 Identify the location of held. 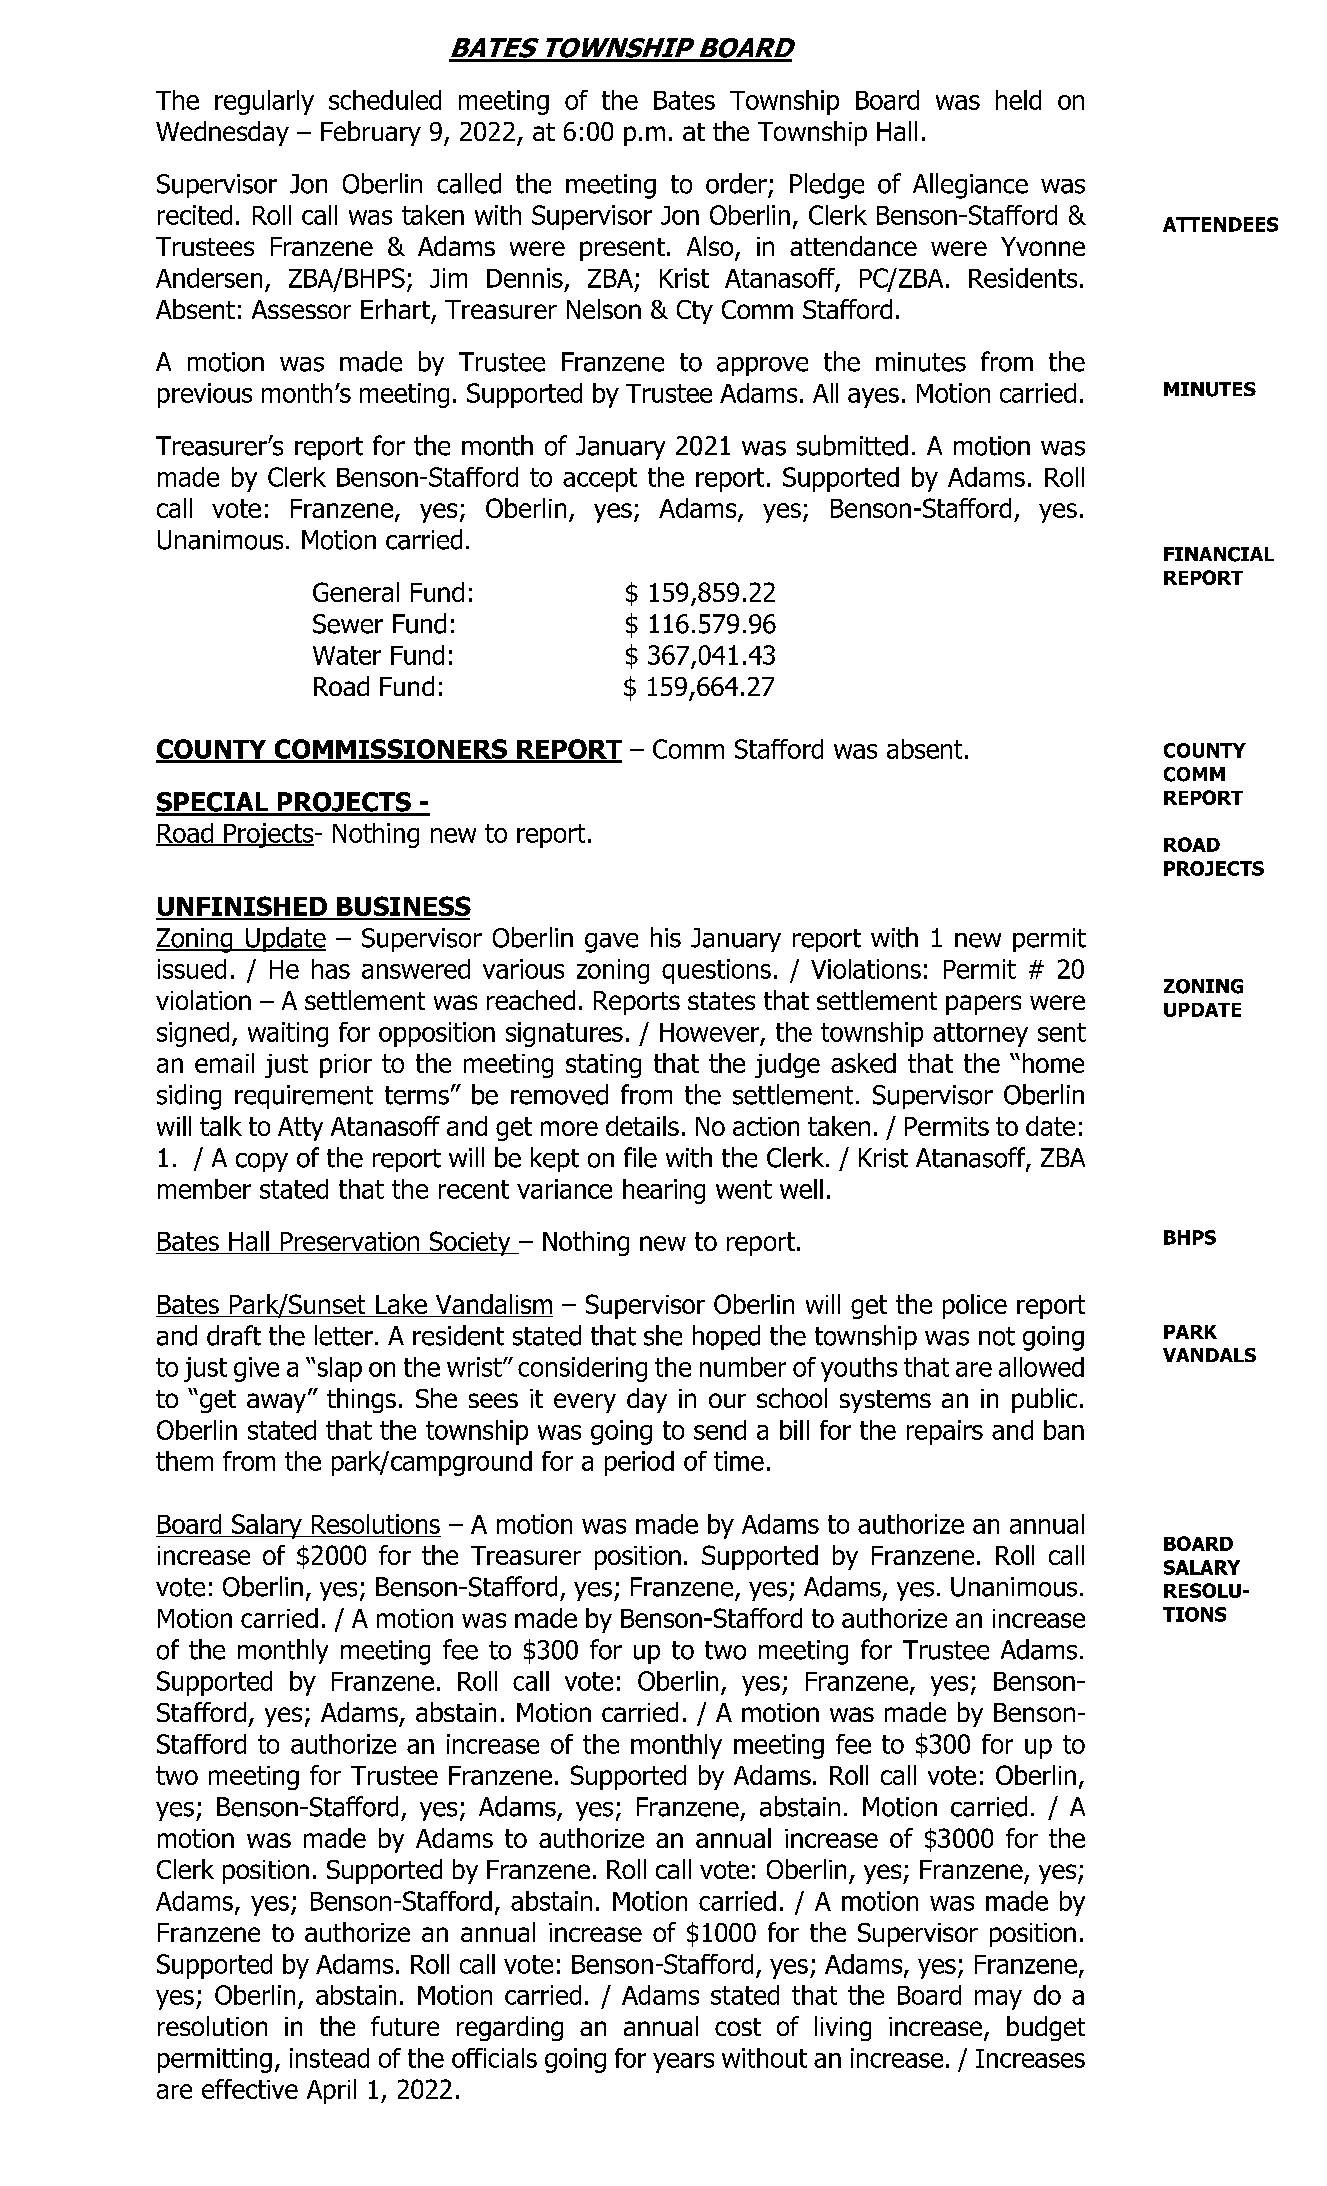
(1018, 100).
